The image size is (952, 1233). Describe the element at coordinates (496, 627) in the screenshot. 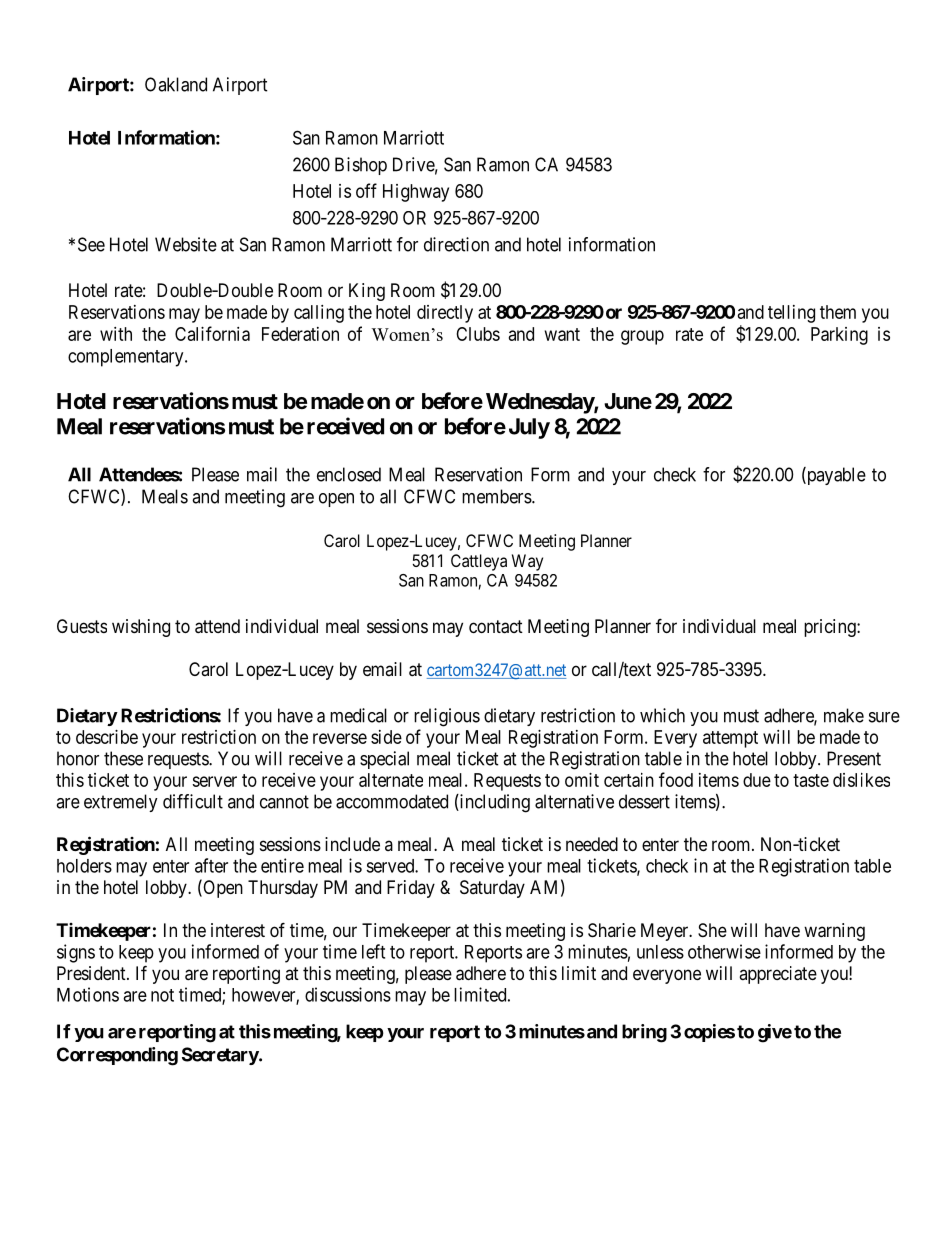

I see `contact` at that location.
